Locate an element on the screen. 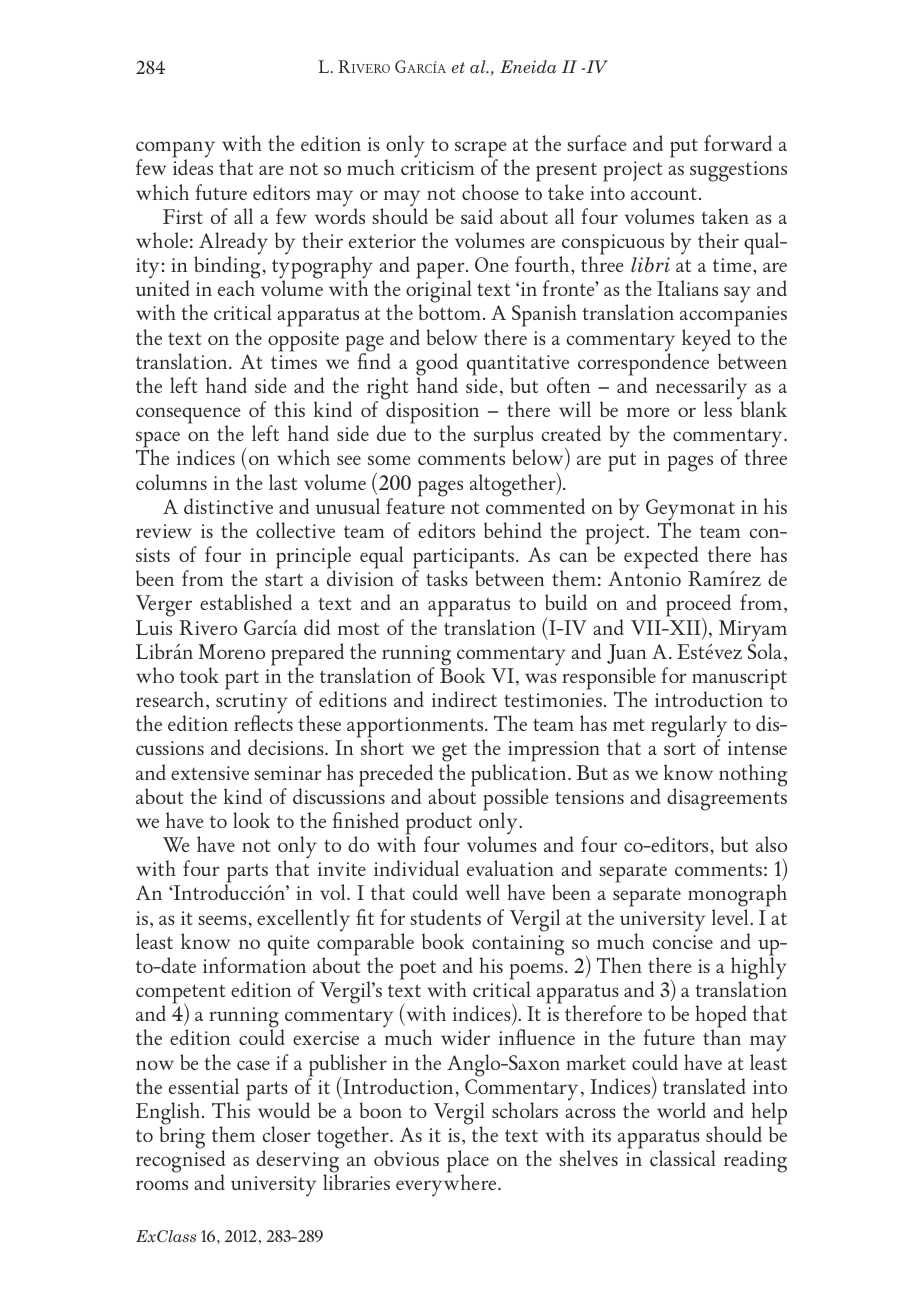 The width and height of the screenshot is (924, 1305). manuscript is located at coordinates (739, 680).
